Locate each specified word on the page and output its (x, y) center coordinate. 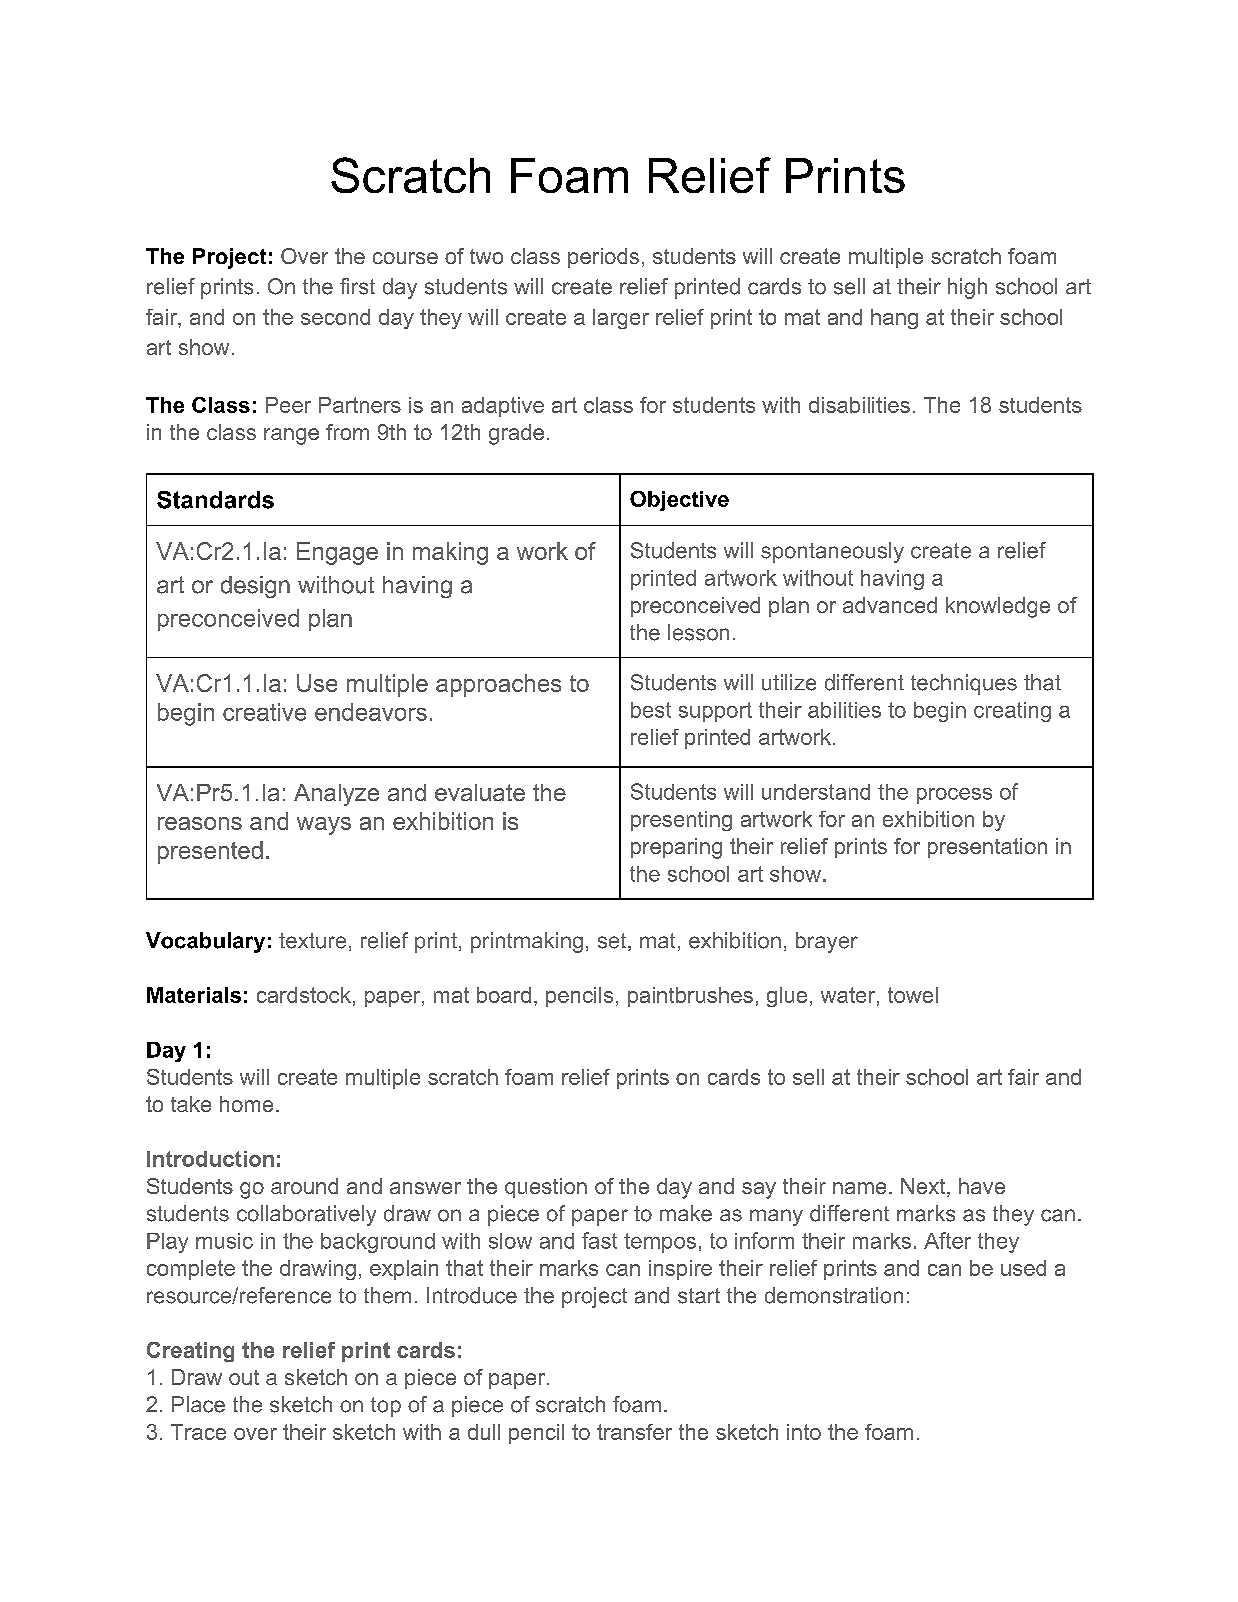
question (546, 1188)
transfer (634, 1432)
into (804, 1432)
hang (894, 319)
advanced (890, 605)
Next (924, 1187)
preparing (676, 848)
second (335, 317)
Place (198, 1404)
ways (324, 826)
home (246, 1104)
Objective (679, 501)
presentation (987, 848)
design (255, 587)
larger (621, 319)
